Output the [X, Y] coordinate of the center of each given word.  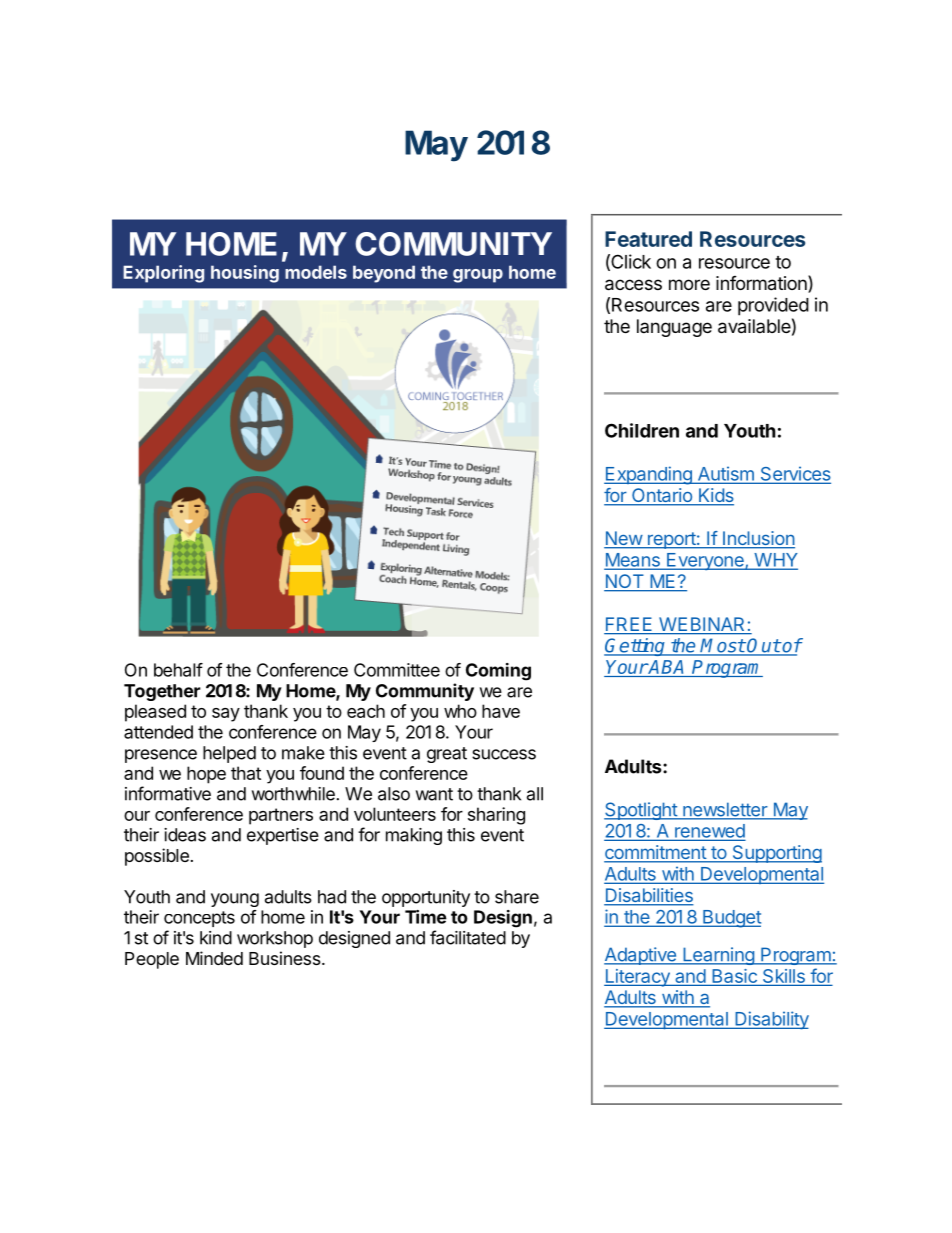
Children [642, 430]
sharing [496, 816]
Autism [725, 474]
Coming [498, 672]
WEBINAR [701, 624]
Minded [214, 958]
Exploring [163, 274]
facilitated [468, 937]
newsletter [725, 810]
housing [245, 274]
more [689, 284]
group [478, 276]
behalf [178, 670]
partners [281, 816]
